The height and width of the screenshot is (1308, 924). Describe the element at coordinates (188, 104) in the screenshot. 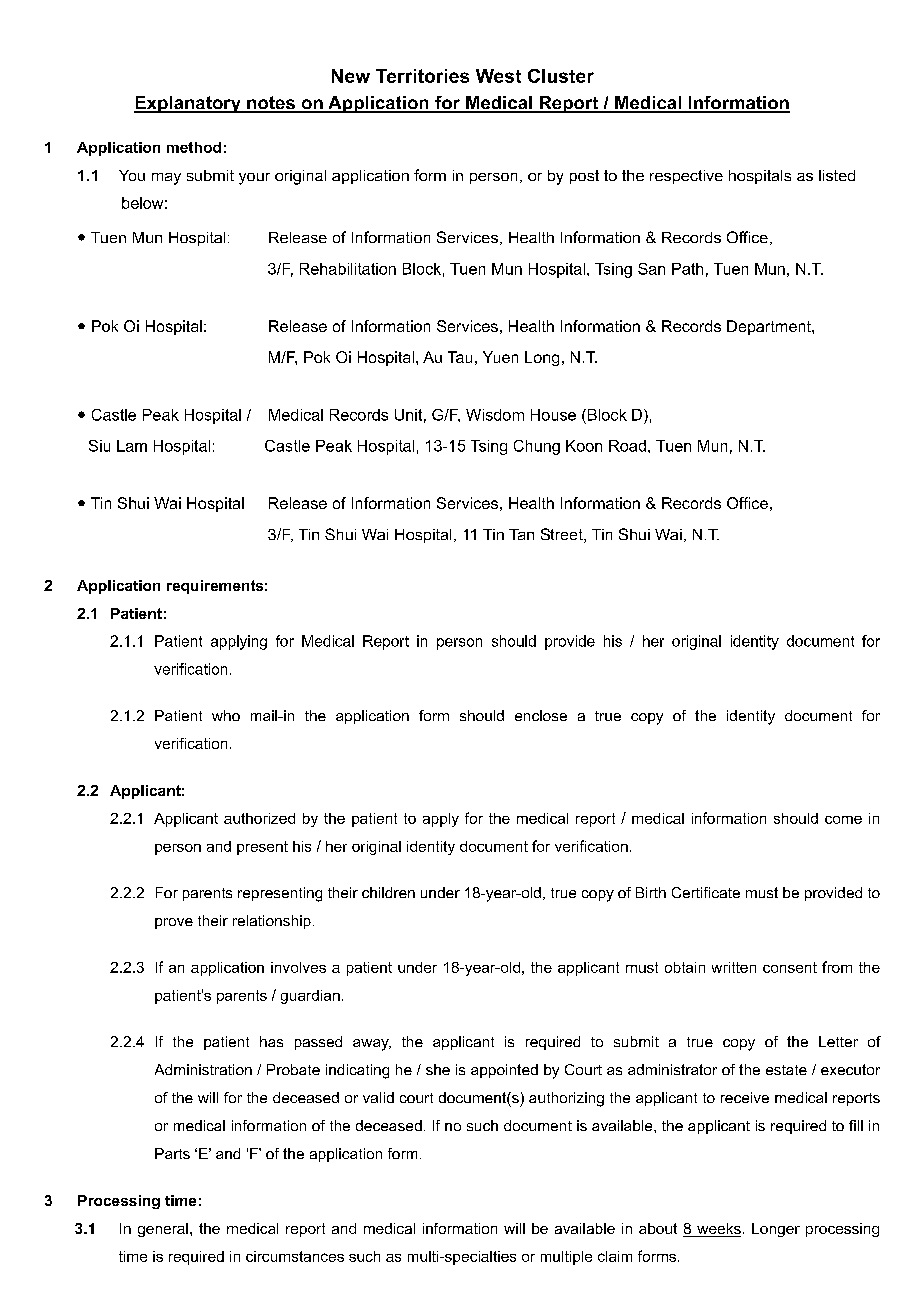

I see `Explanatory` at that location.
